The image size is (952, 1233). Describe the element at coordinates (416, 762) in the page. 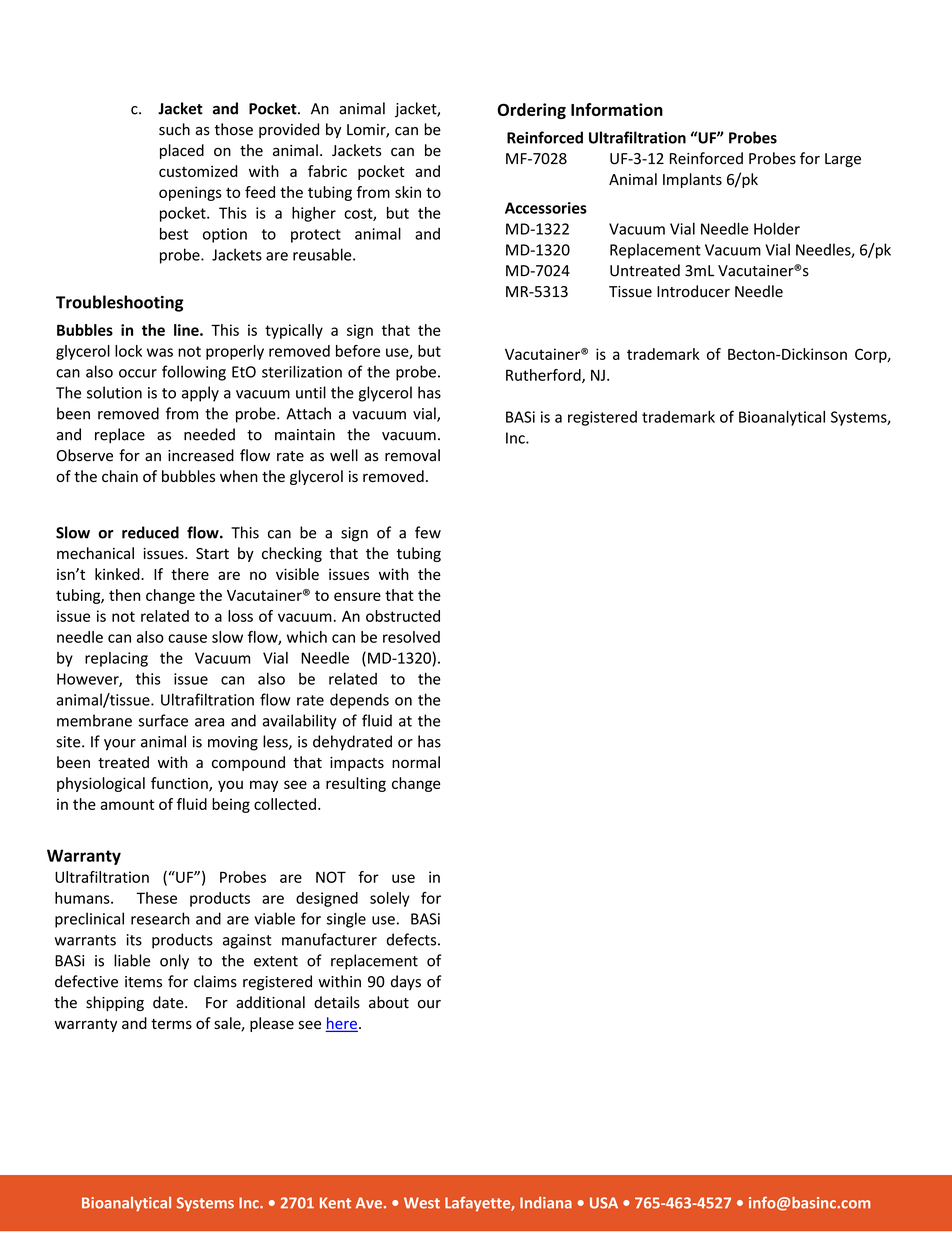

I see `normal` at that location.
